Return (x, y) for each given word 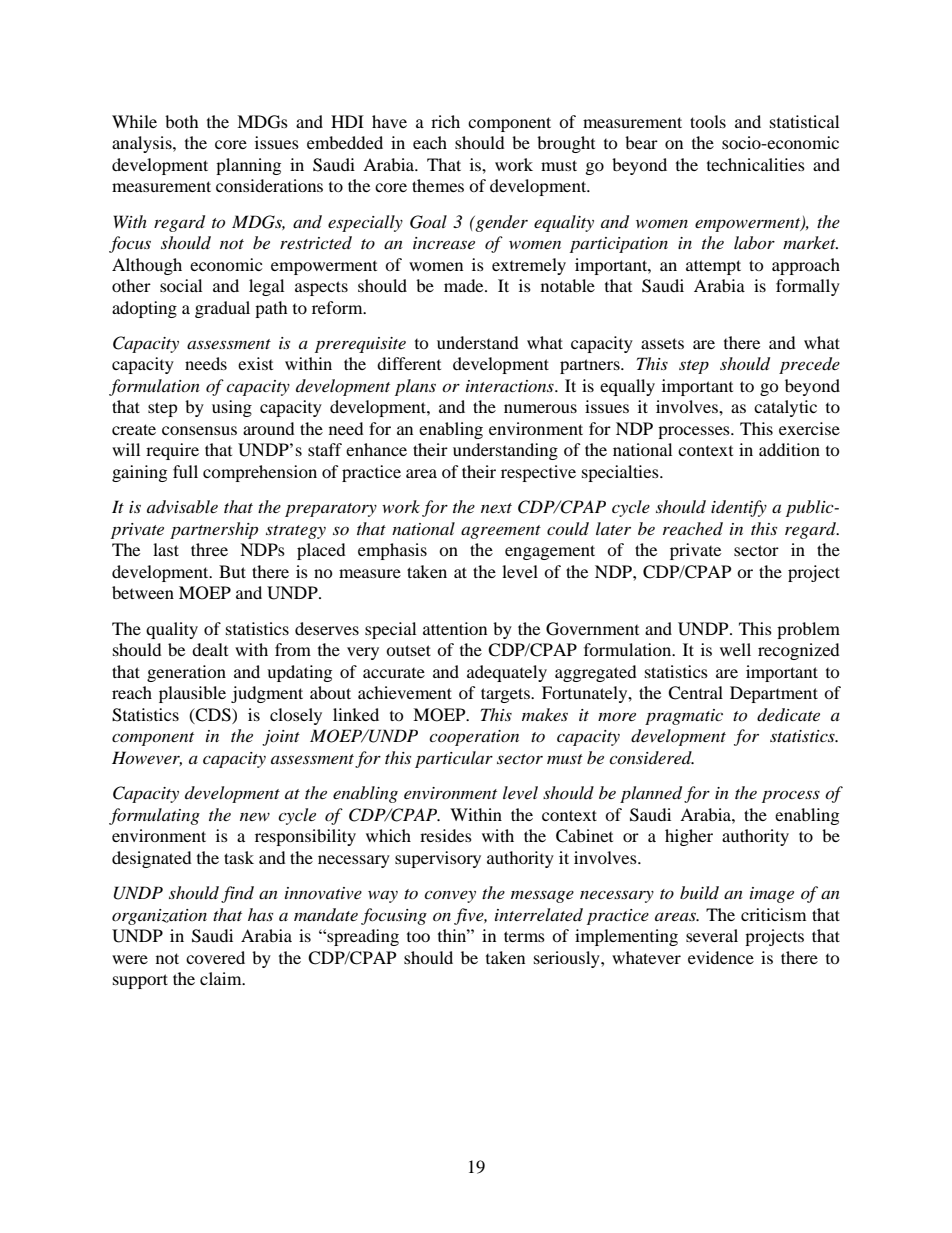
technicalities (756, 164)
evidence (721, 957)
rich (445, 121)
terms (524, 936)
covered (215, 957)
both (182, 121)
